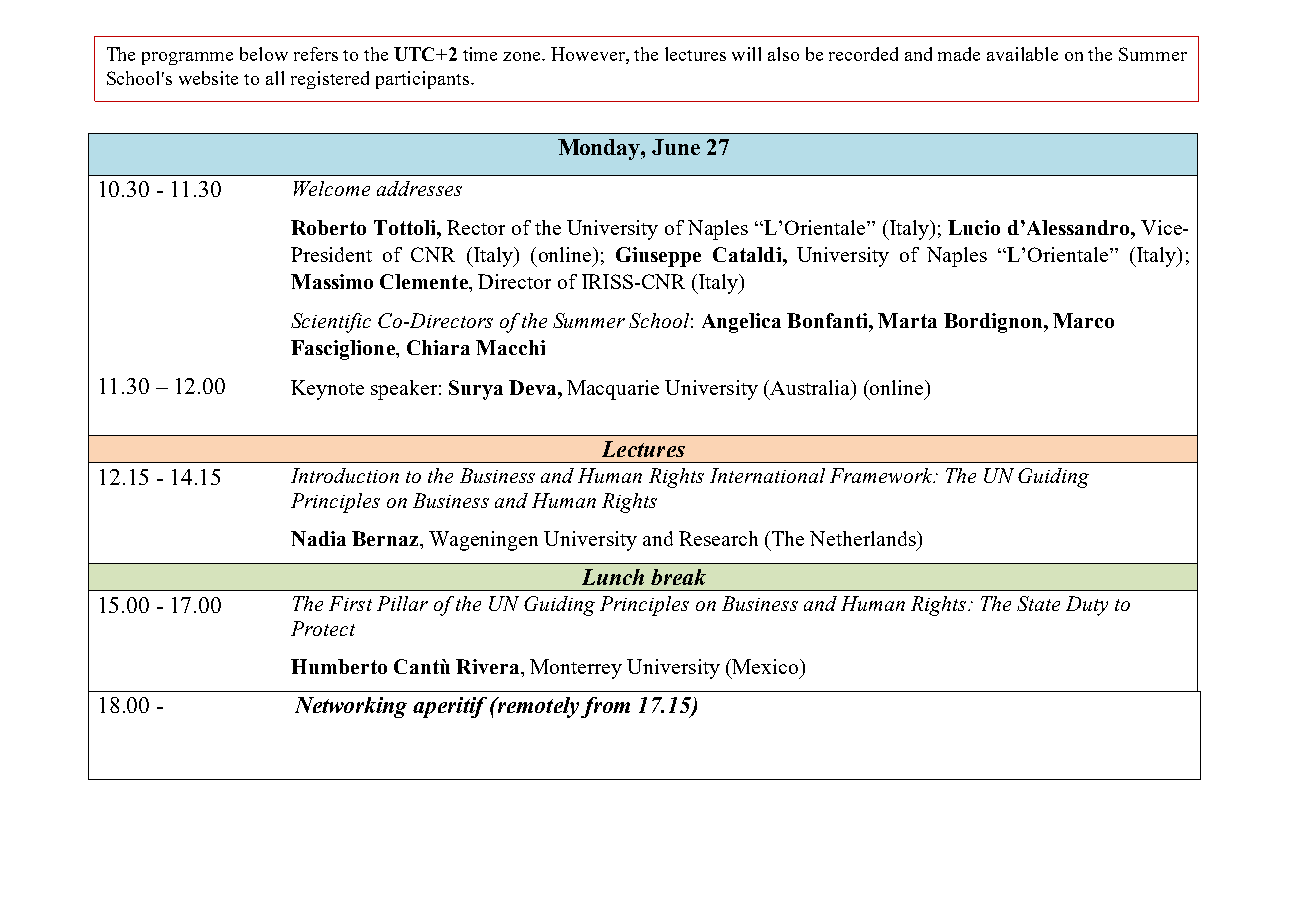 The width and height of the image is (1308, 924). Describe the element at coordinates (339, 666) in the image. I see `Humberto` at that location.
